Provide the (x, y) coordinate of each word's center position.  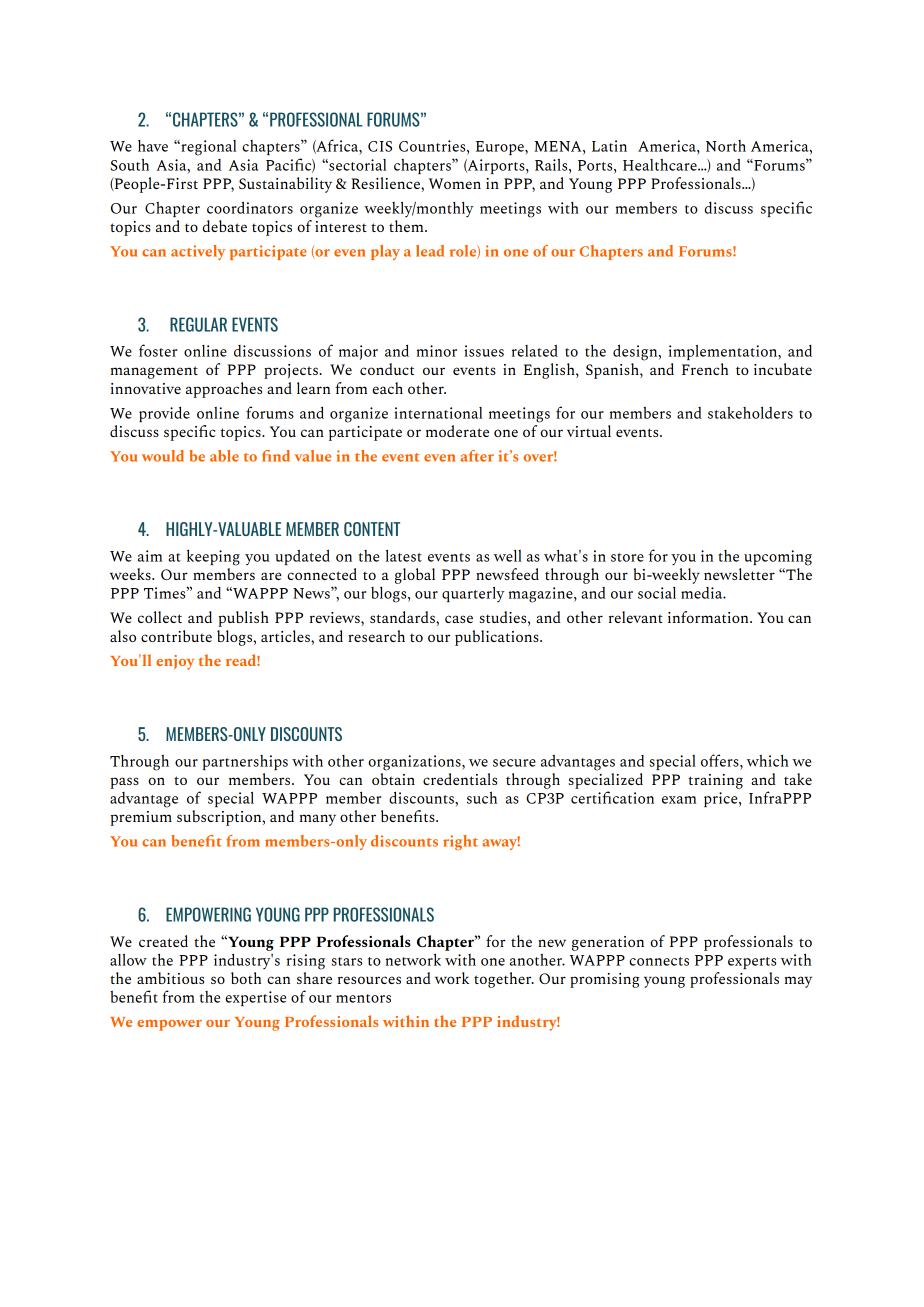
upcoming (778, 558)
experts (752, 963)
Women (455, 183)
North (726, 146)
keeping (213, 557)
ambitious (170, 978)
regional (207, 148)
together (504, 980)
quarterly (473, 594)
